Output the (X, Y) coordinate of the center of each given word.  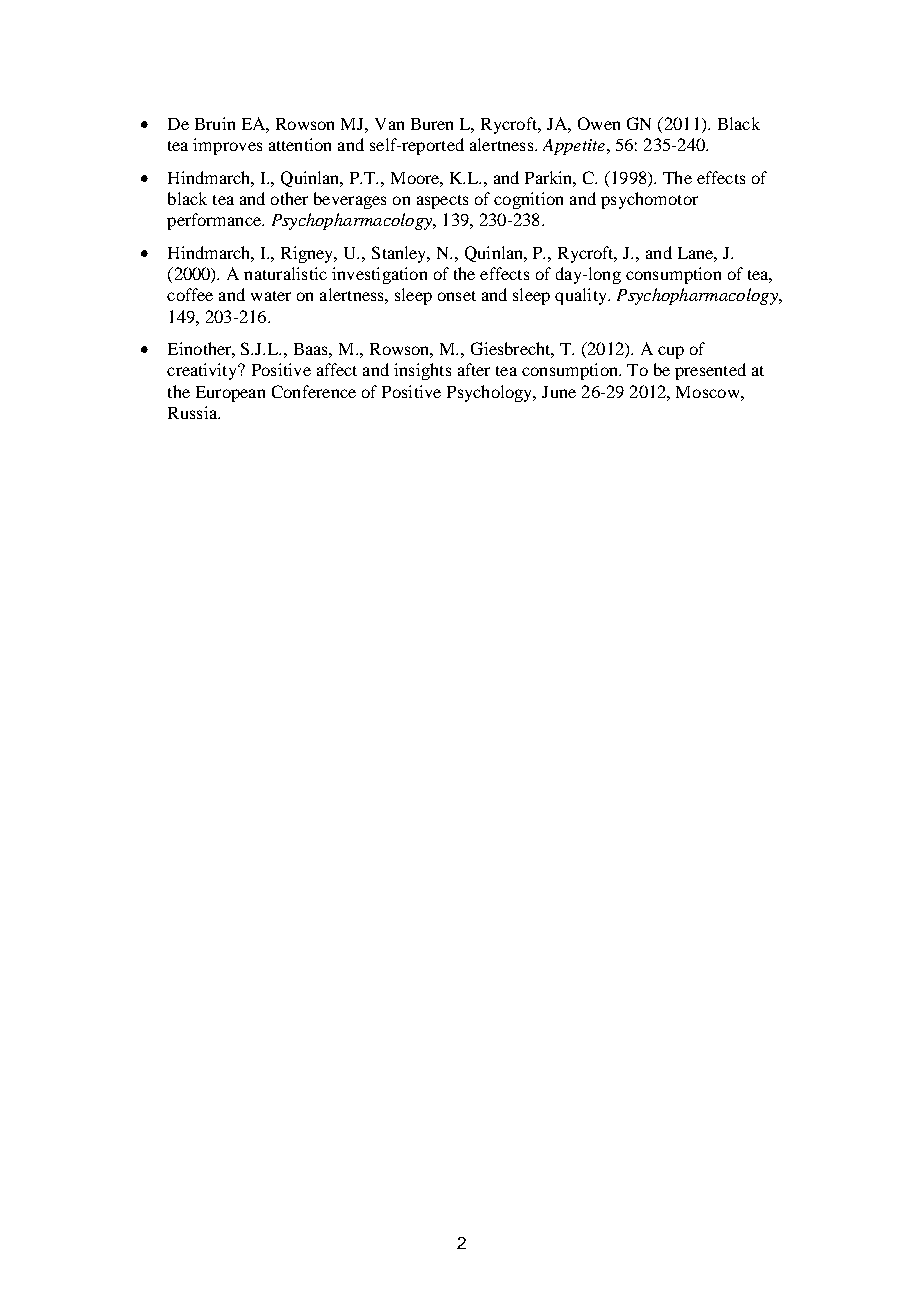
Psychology (491, 393)
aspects (442, 202)
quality (582, 296)
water (271, 296)
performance (215, 221)
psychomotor (649, 200)
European (230, 394)
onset (457, 296)
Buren (432, 124)
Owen (599, 123)
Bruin (215, 123)
